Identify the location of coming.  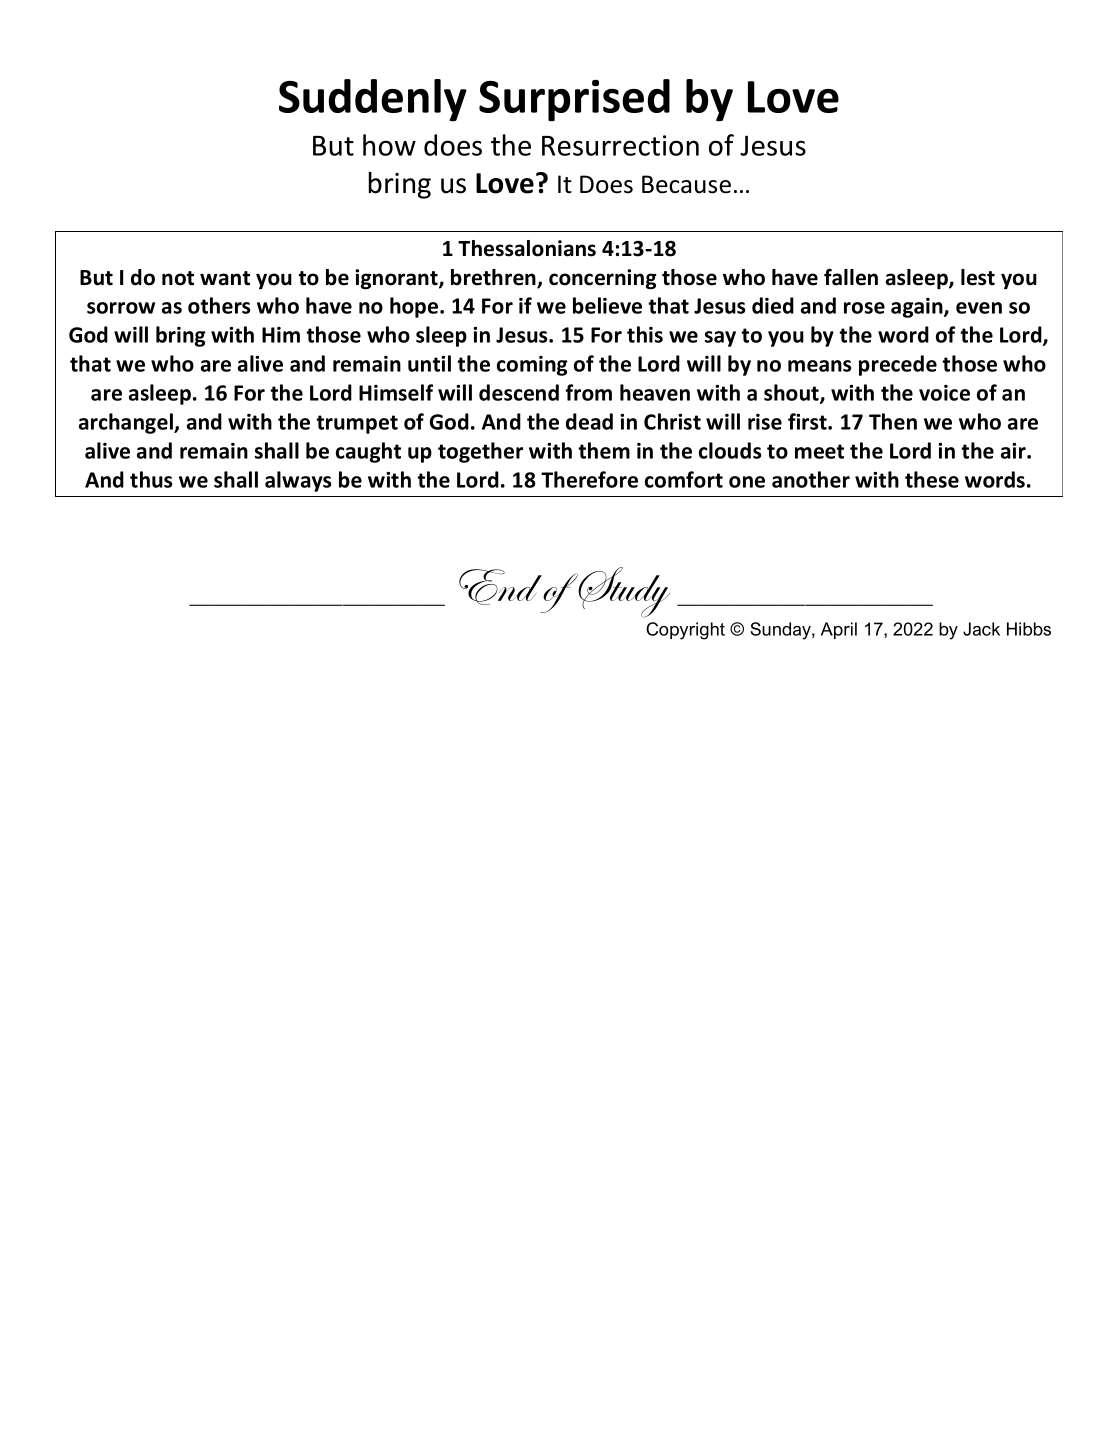
(532, 366).
